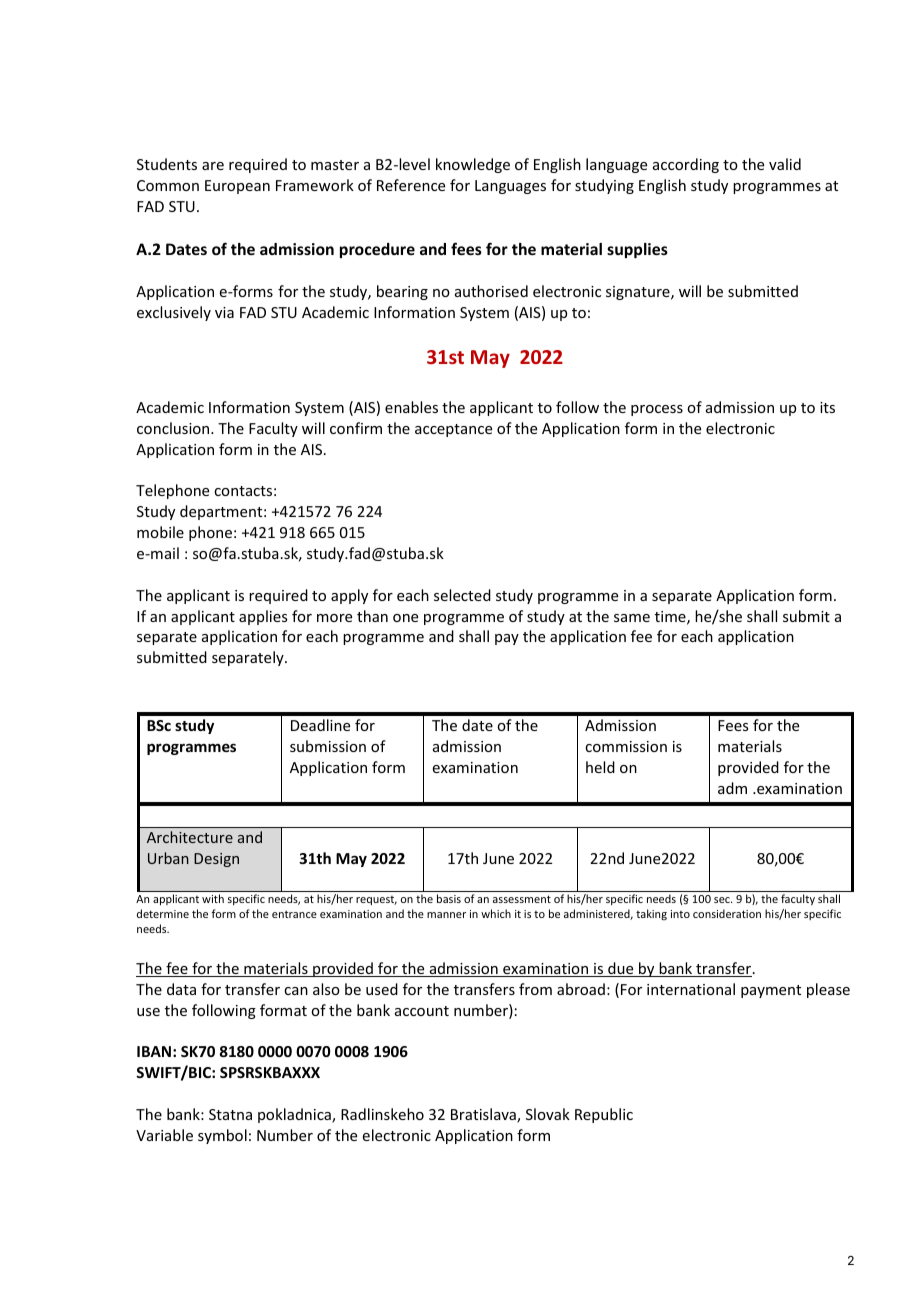 This image has width=924, height=1309. I want to click on symbol, so click(222, 1136).
